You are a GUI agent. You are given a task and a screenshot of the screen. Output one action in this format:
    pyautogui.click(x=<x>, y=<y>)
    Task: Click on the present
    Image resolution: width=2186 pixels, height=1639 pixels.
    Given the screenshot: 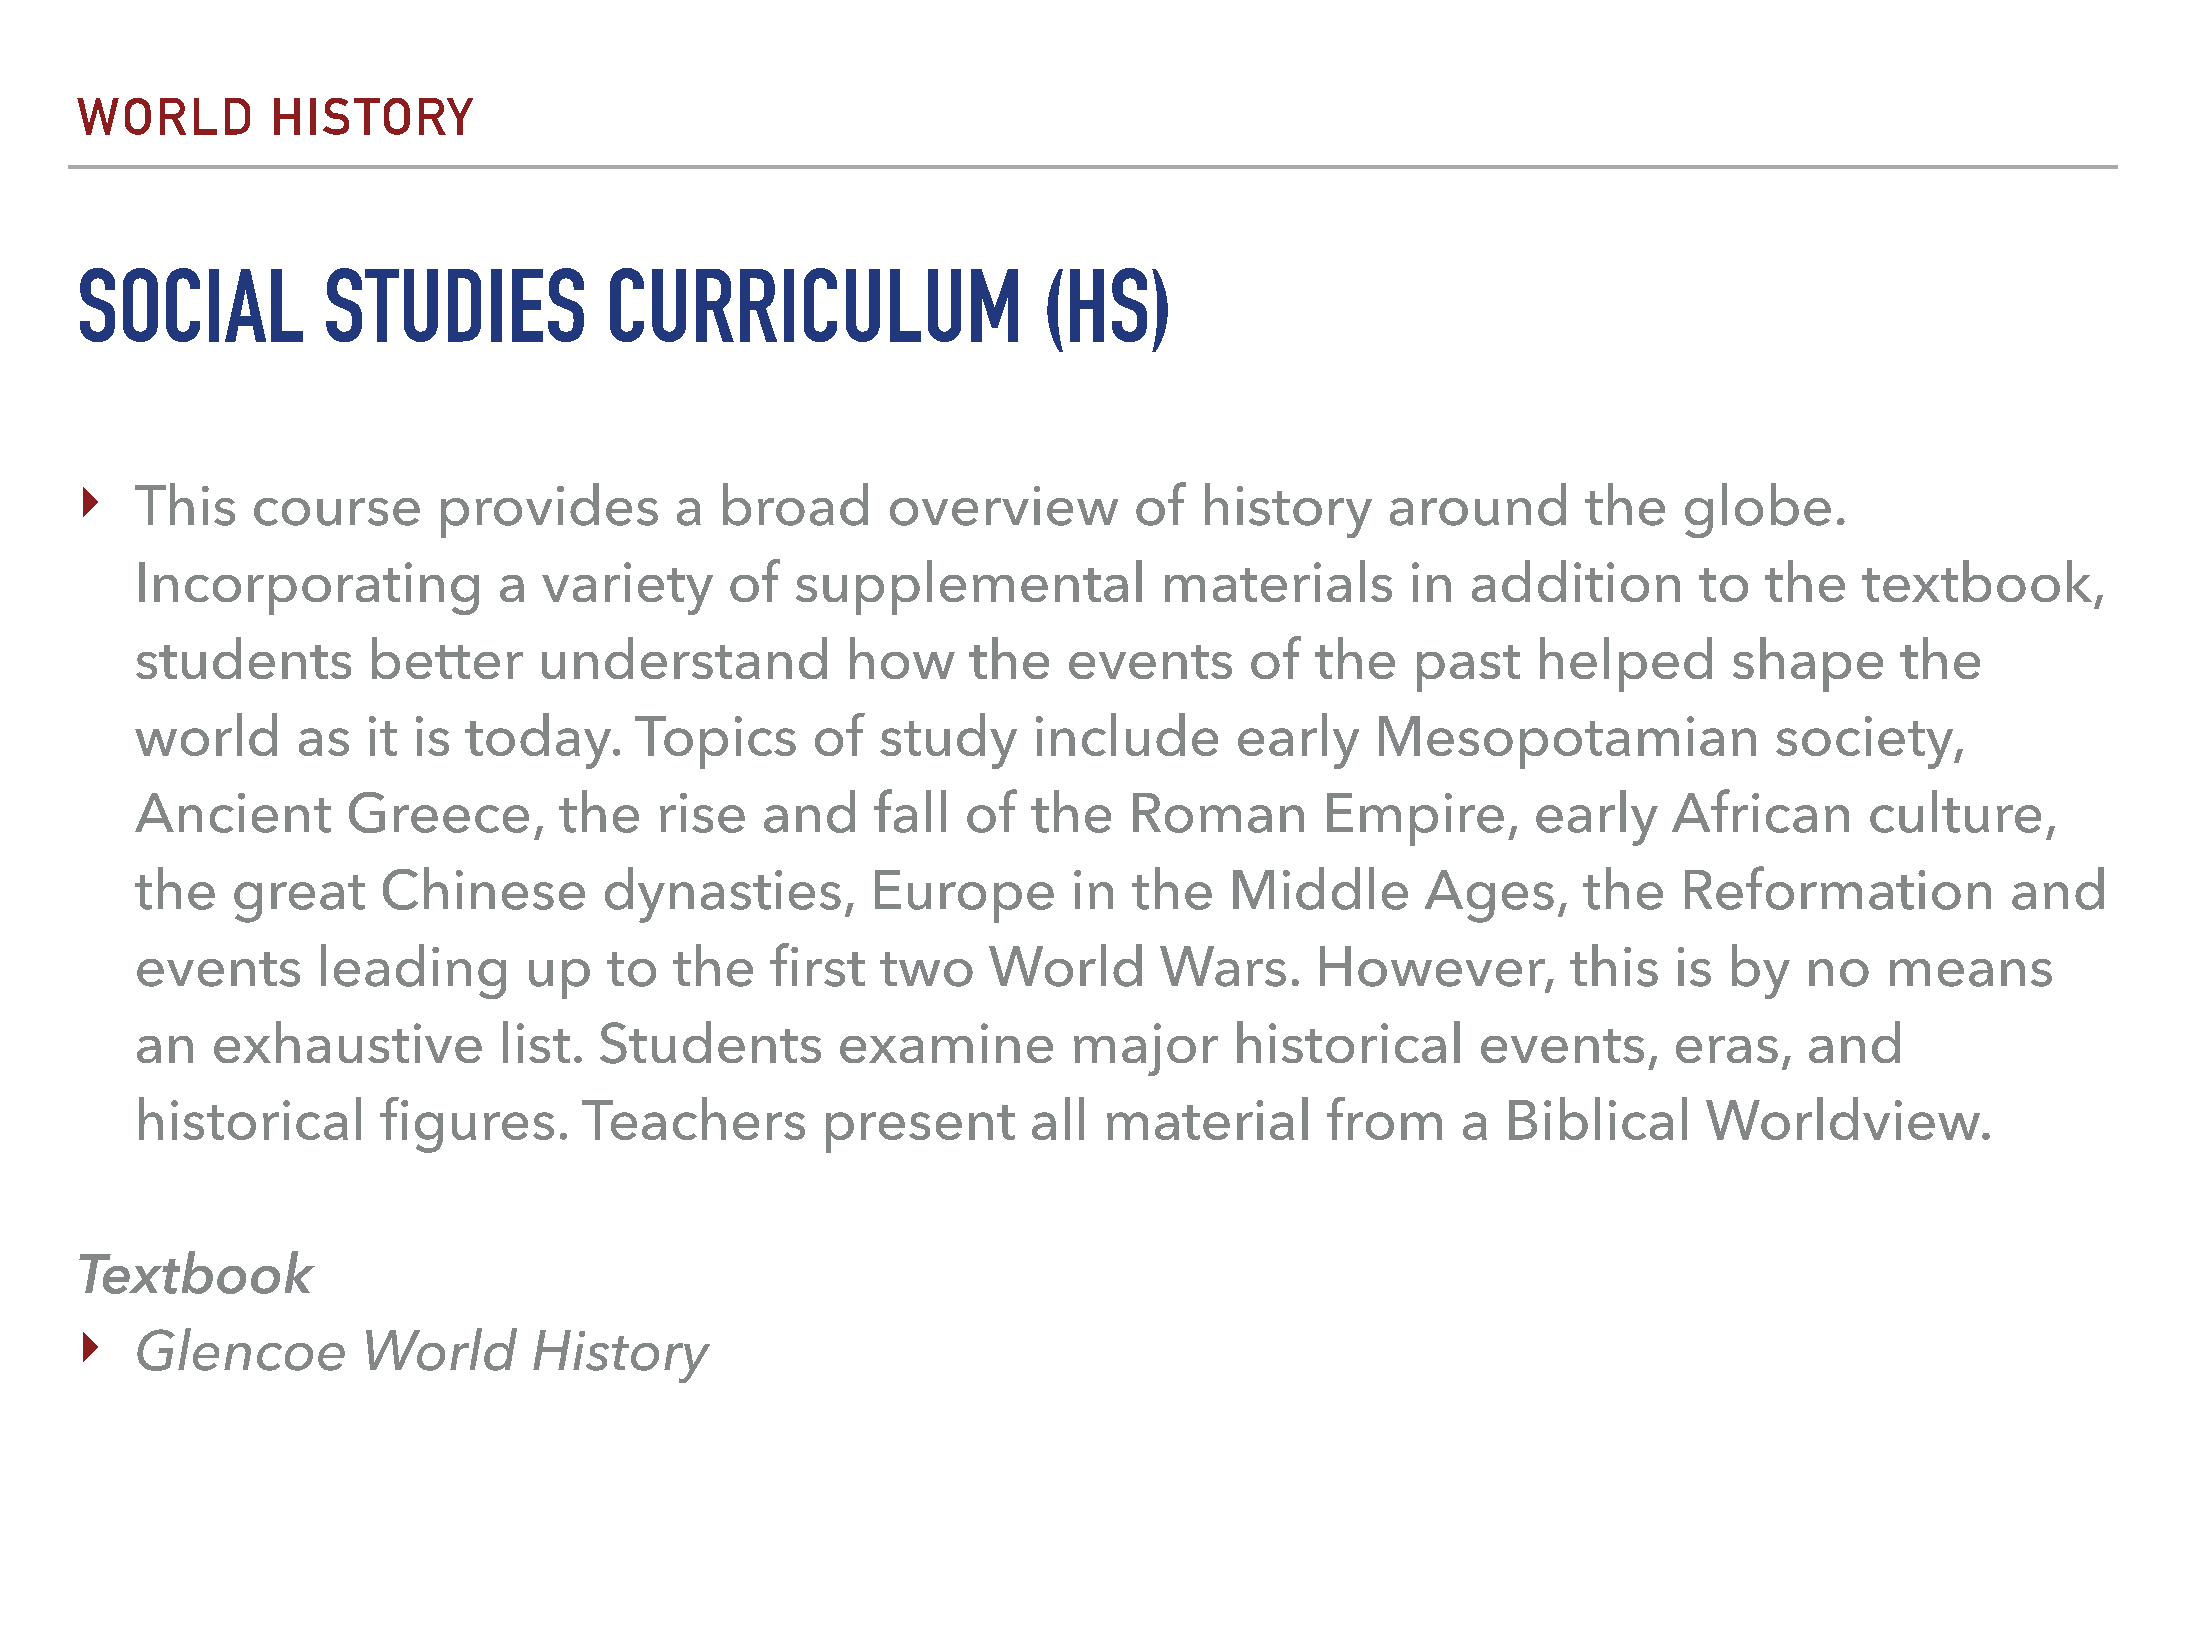 What is the action you would take?
    pyautogui.click(x=920, y=1129)
